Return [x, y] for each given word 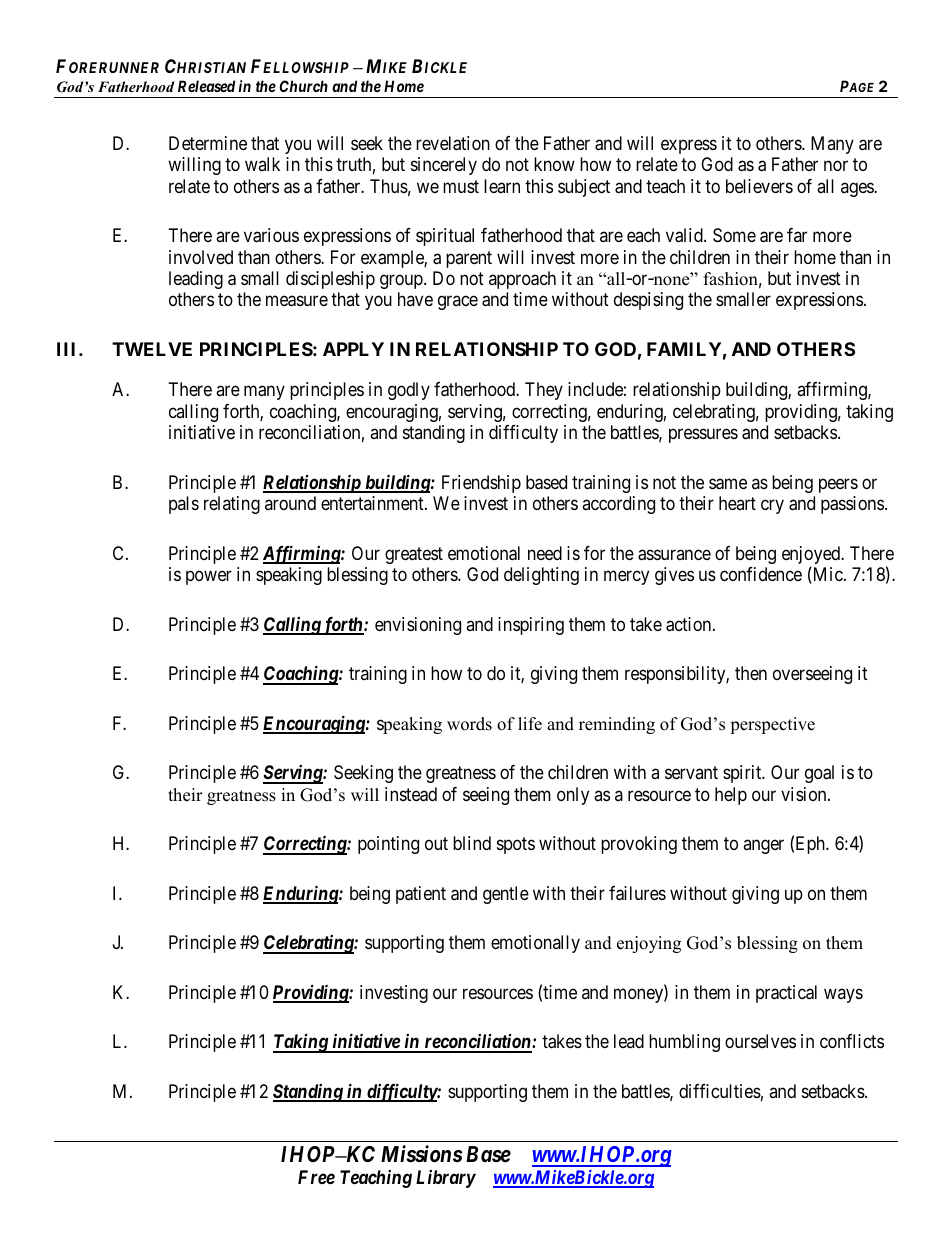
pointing [388, 845]
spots [516, 845]
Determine [208, 143]
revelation [453, 143]
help [731, 796]
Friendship [481, 484]
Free [316, 1177]
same [728, 484]
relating [232, 505]
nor [836, 165]
